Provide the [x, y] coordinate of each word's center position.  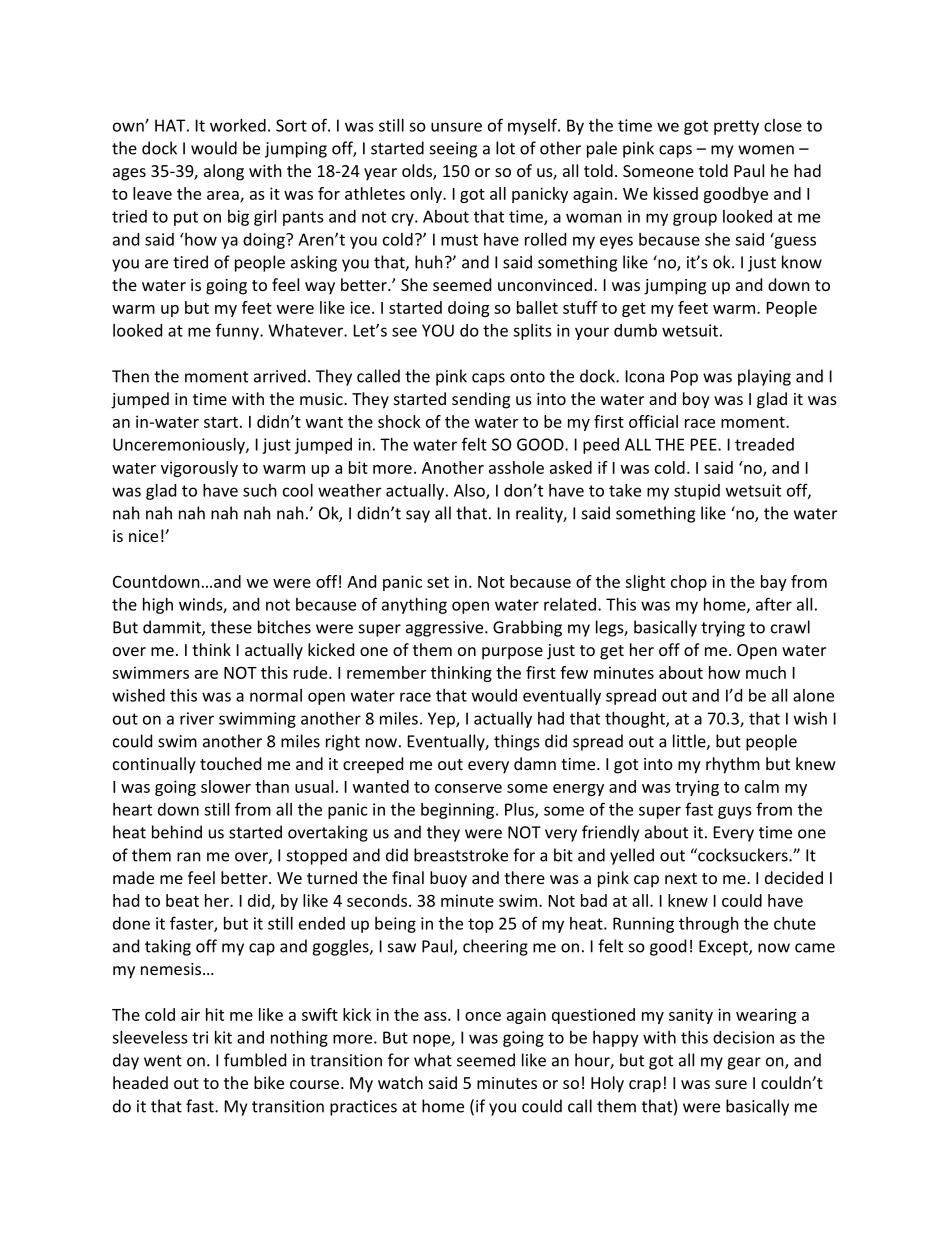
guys [735, 812]
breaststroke [461, 855]
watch [400, 1082]
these [231, 627]
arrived [280, 376]
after [774, 604]
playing [764, 377]
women [766, 150]
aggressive [446, 629]
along [224, 172]
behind [177, 832]
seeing [453, 150]
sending [481, 400]
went [163, 1061]
